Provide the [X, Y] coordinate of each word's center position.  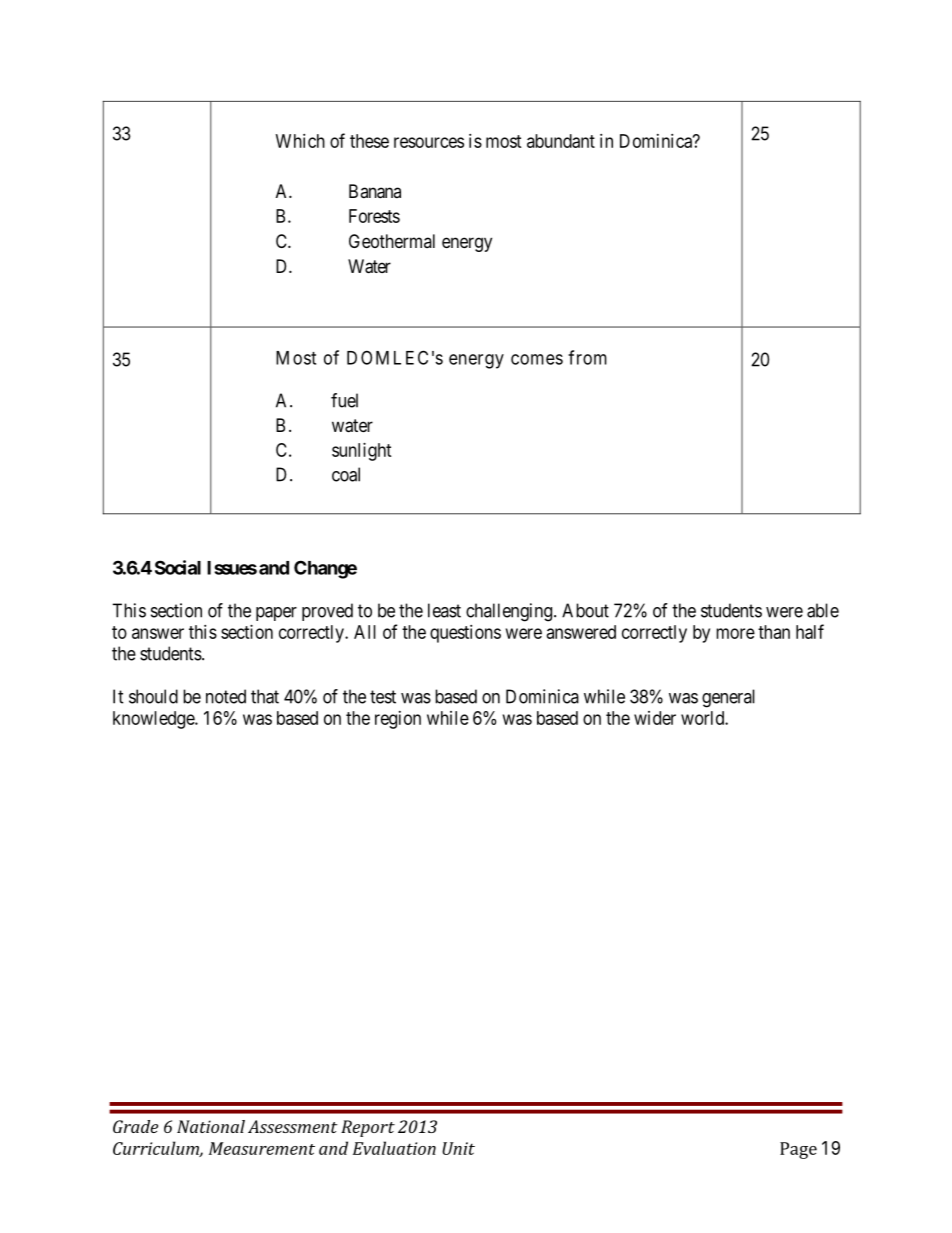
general [728, 698]
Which [300, 141]
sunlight [362, 452]
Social [178, 567]
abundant [561, 141]
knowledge [154, 720]
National [211, 1126]
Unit [458, 1148]
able [823, 610]
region [398, 720]
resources [429, 142]
